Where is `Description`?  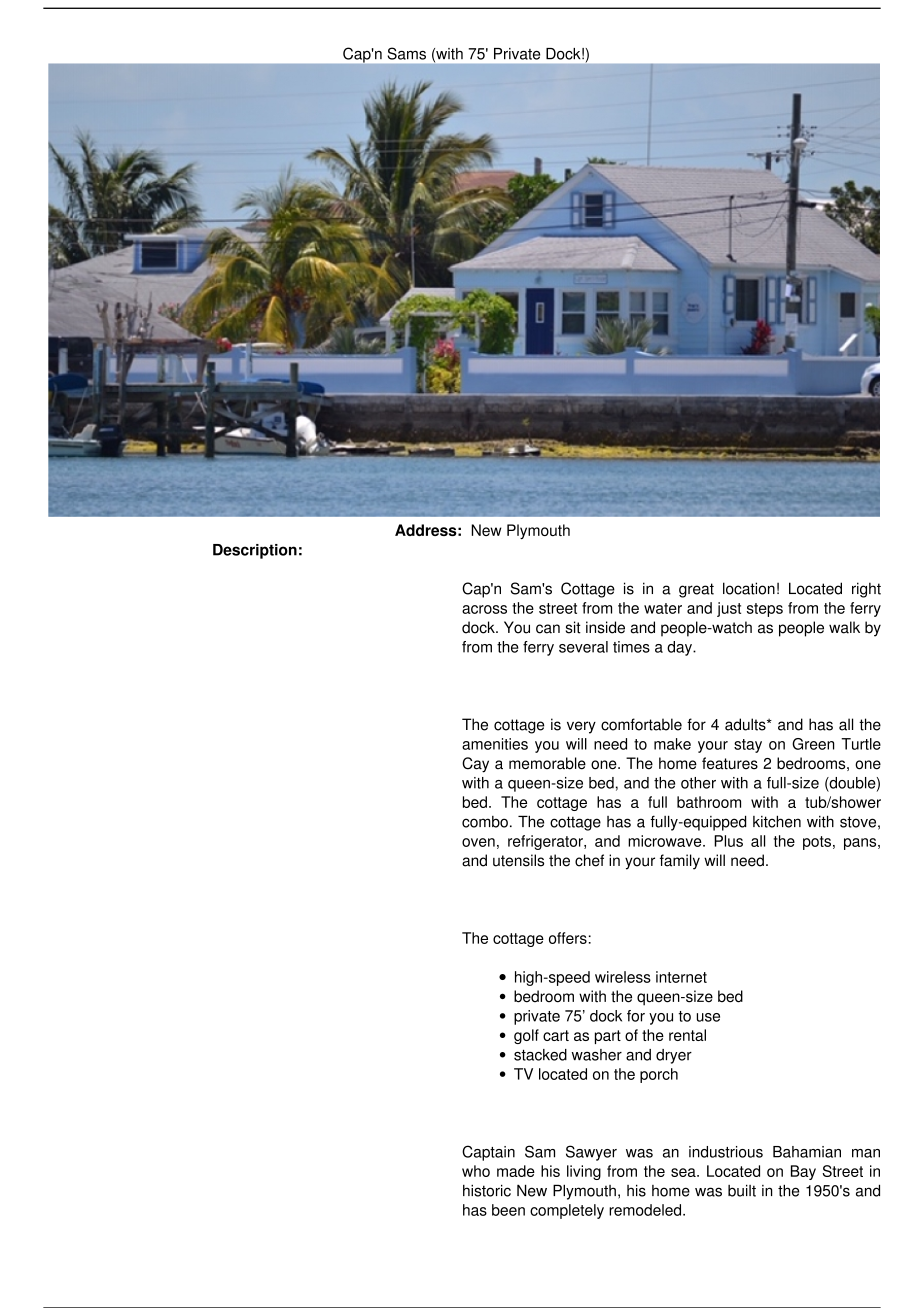 Description is located at coordinates (255, 551).
